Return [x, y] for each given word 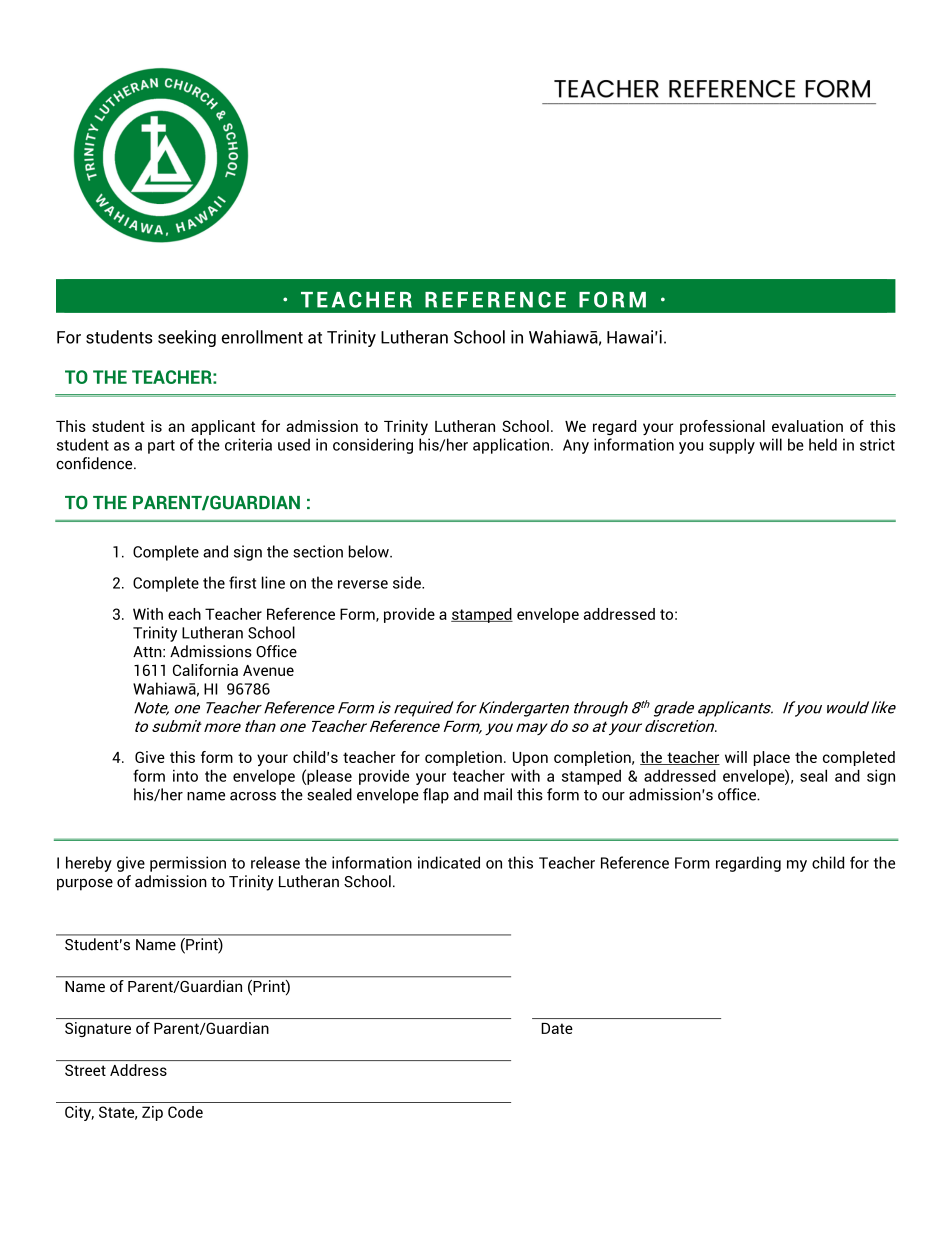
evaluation [807, 426]
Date [557, 1028]
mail [498, 794]
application [511, 446]
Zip [152, 1113]
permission [188, 864]
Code [185, 1112]
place [772, 758]
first [242, 582]
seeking [187, 338]
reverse [363, 584]
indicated [449, 862]
